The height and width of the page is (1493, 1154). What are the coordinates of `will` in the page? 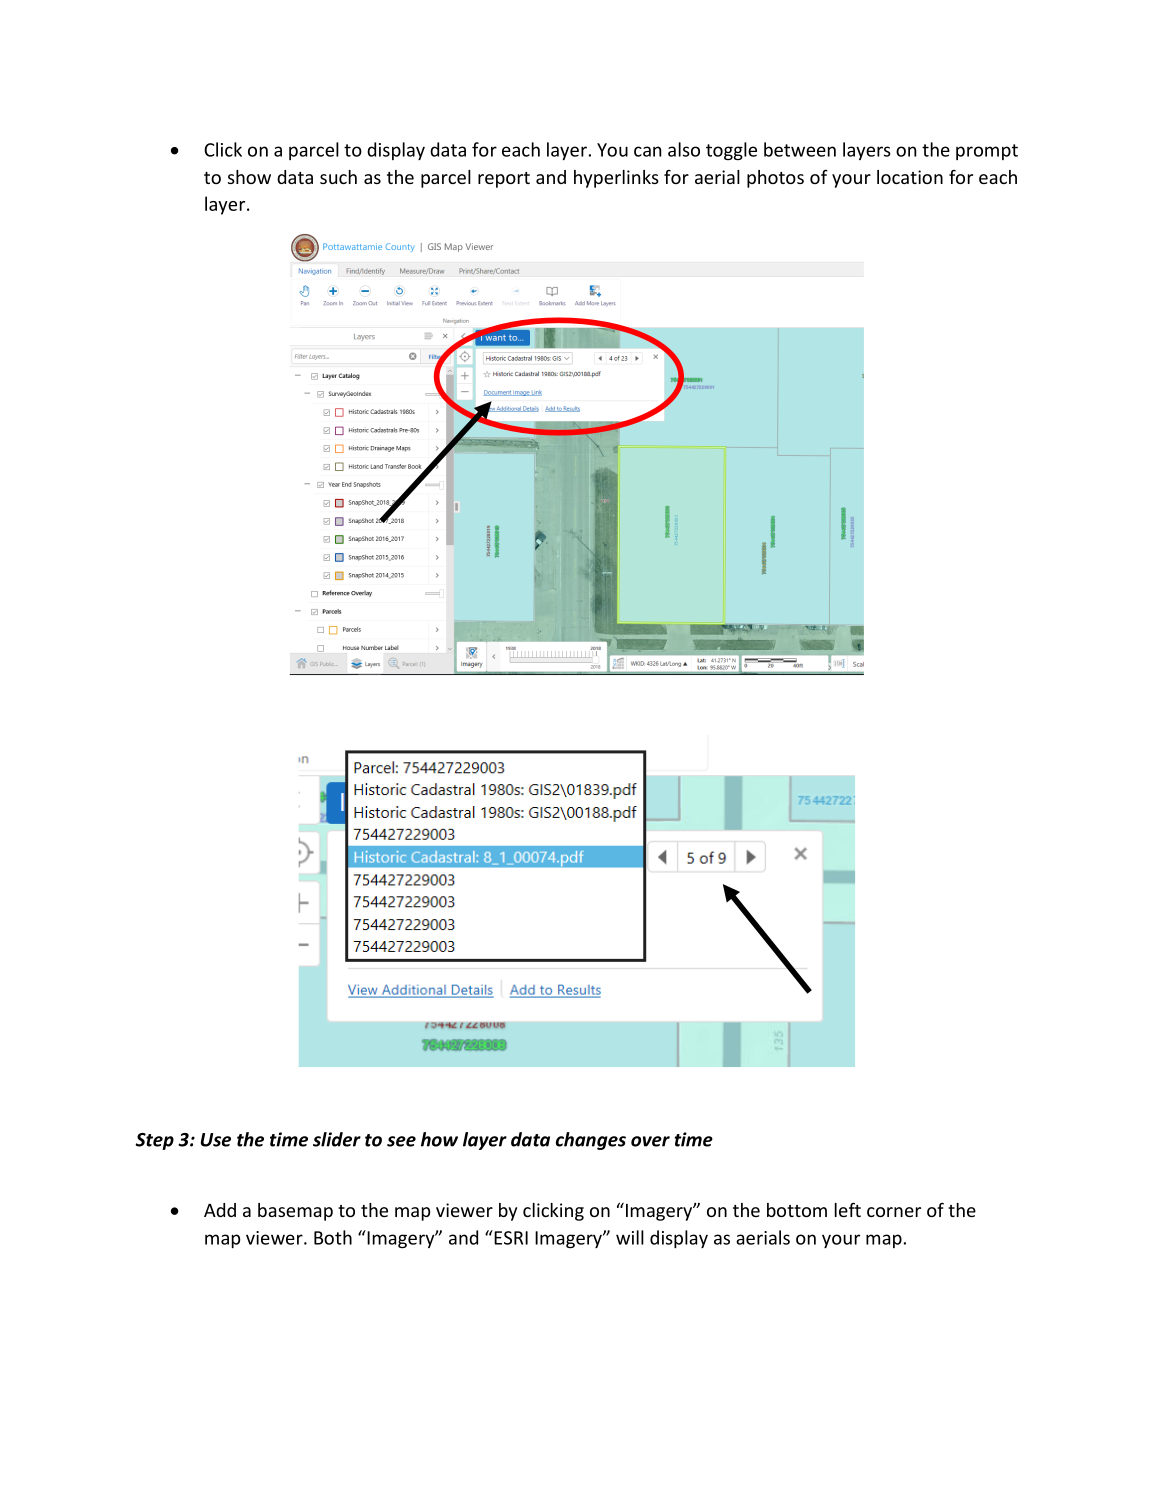 It's located at (630, 1237).
